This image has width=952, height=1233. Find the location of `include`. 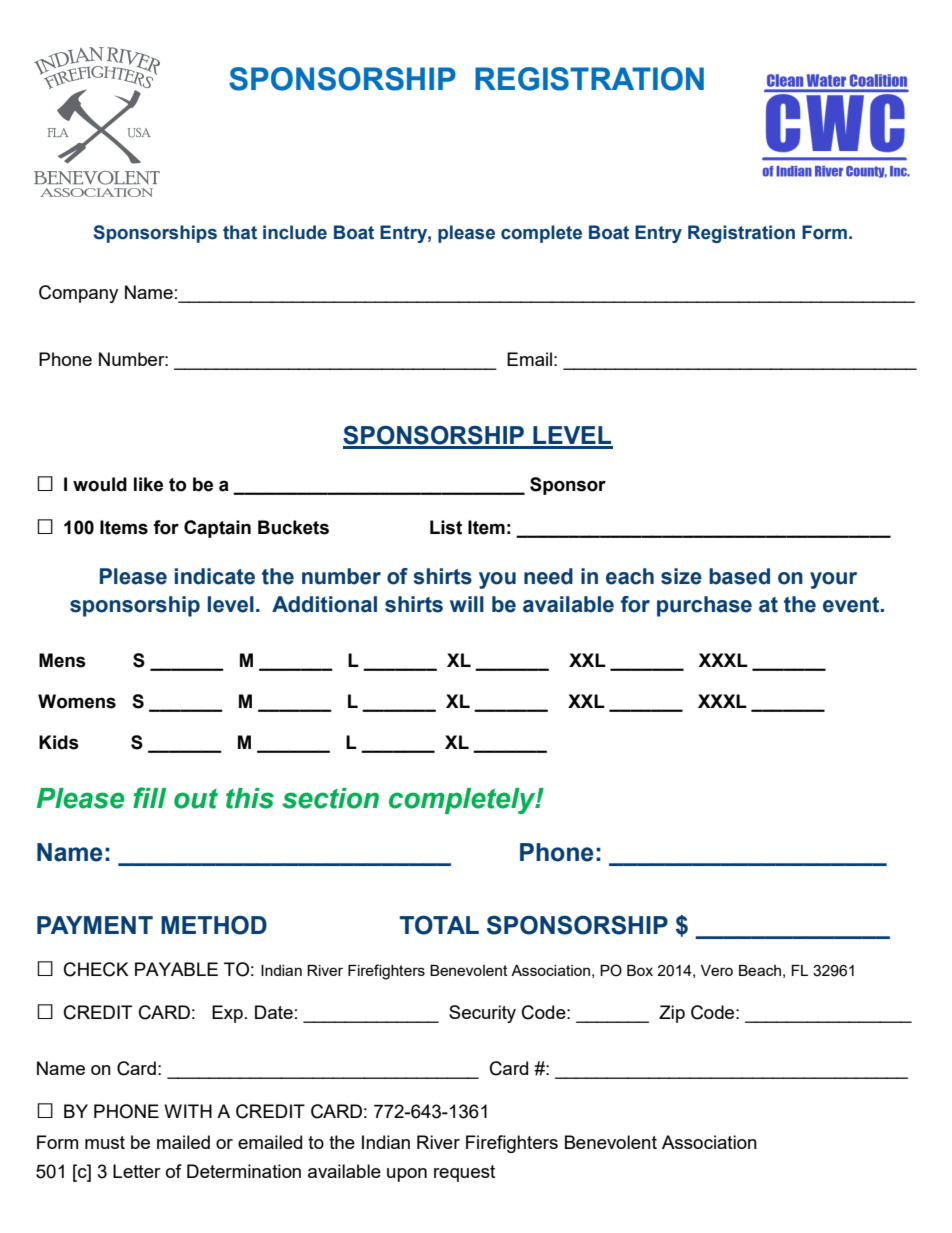

include is located at coordinates (295, 232).
